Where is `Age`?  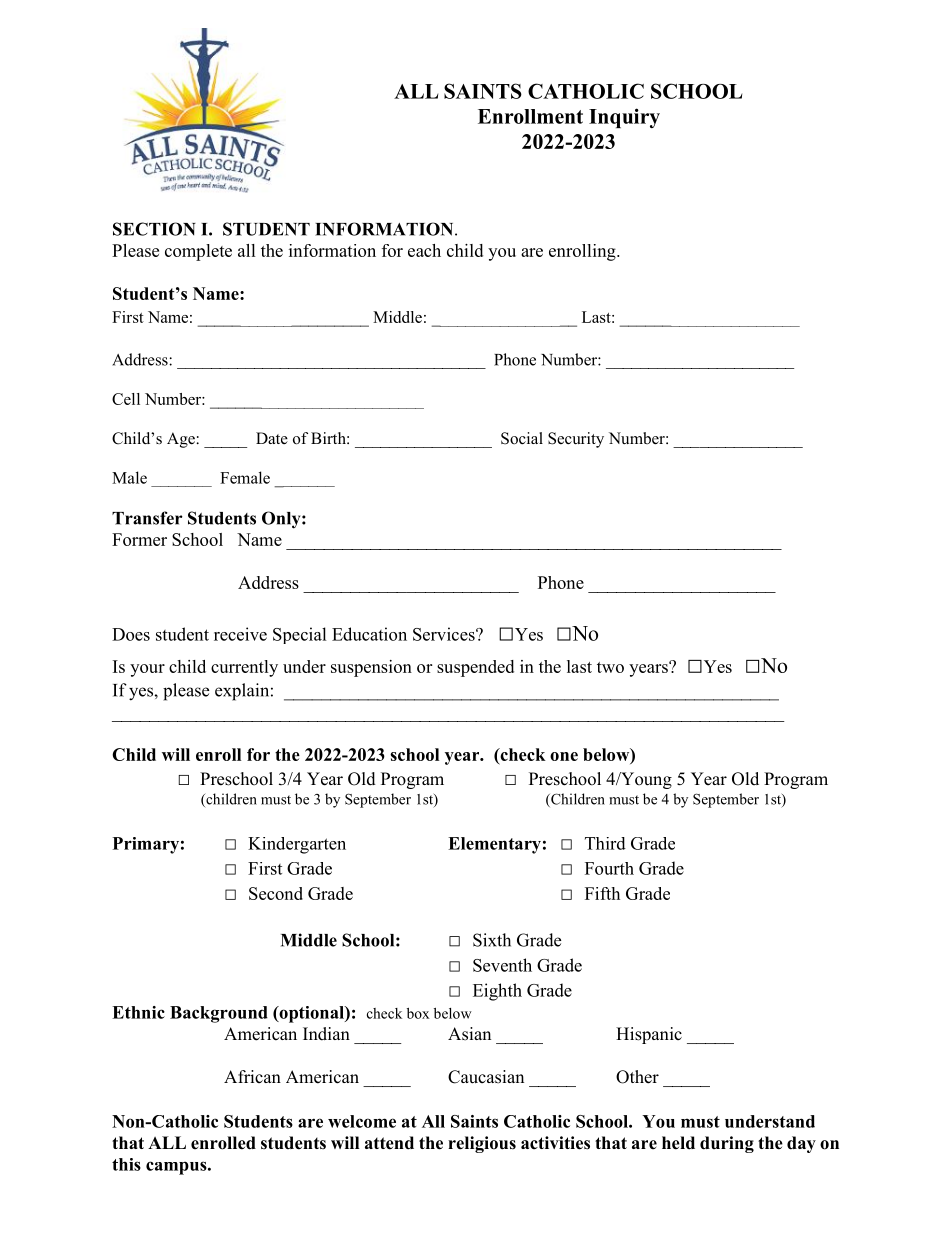 Age is located at coordinates (182, 440).
